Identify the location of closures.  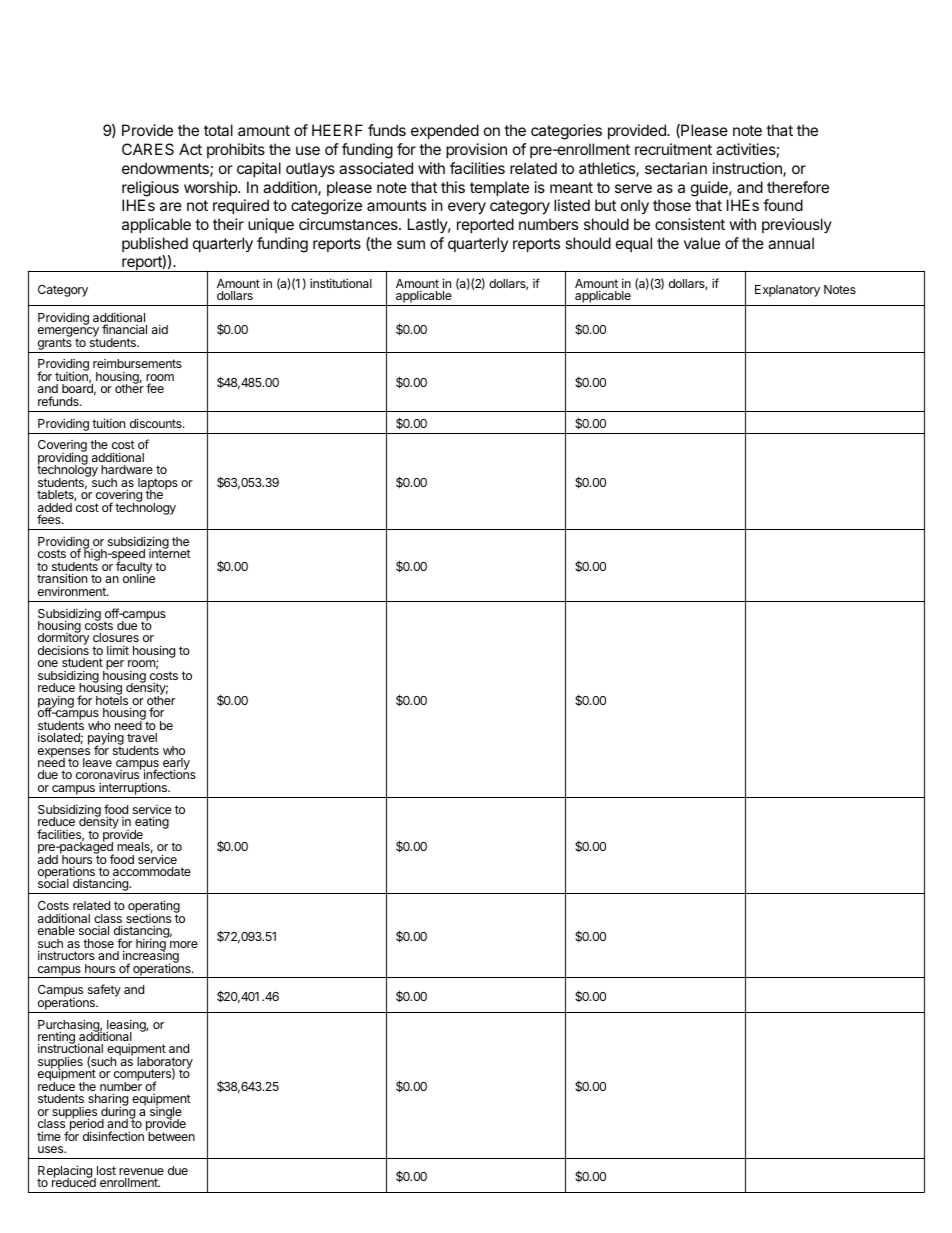
(116, 639).
